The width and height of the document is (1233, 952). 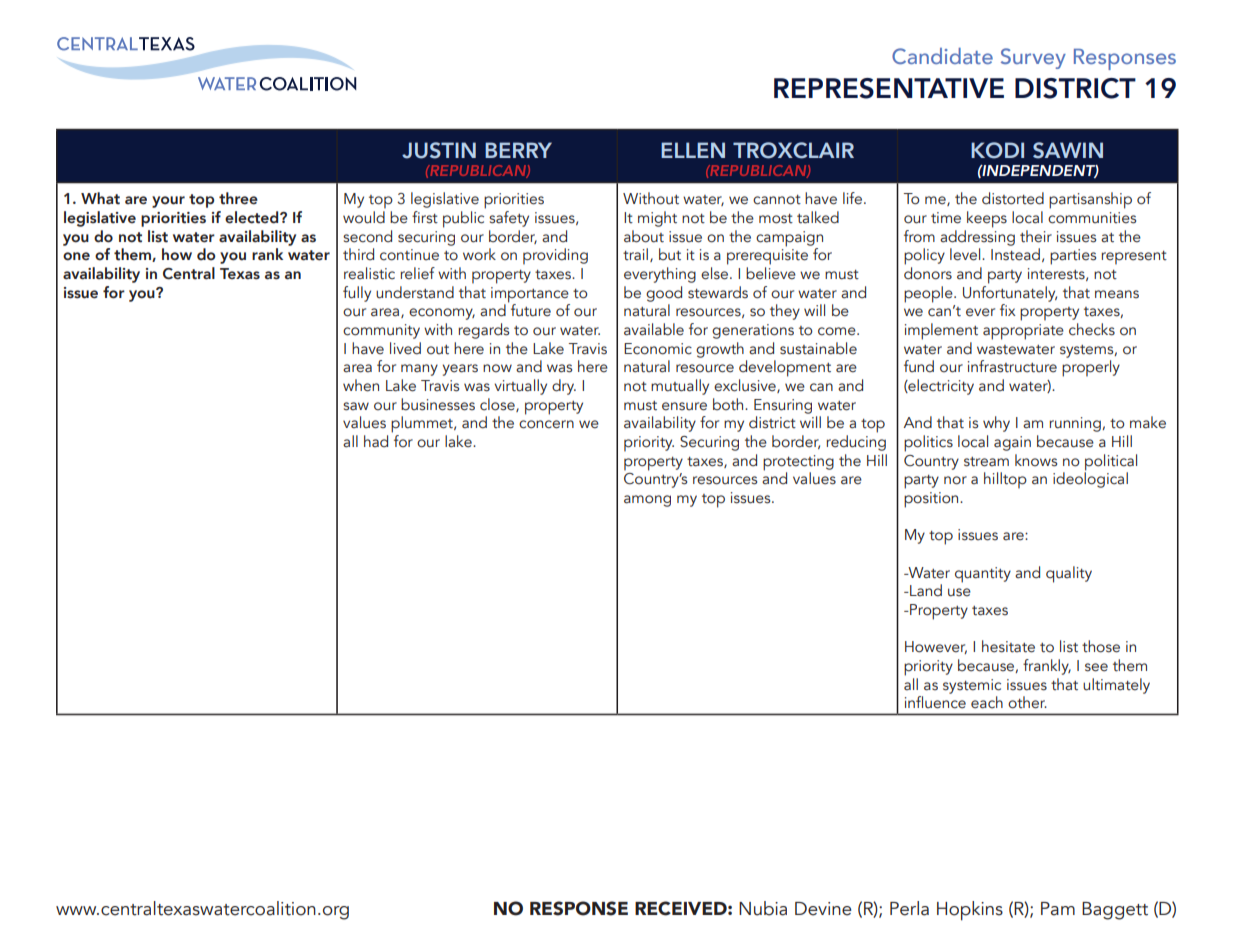 I want to click on ELLEN, so click(x=693, y=150).
